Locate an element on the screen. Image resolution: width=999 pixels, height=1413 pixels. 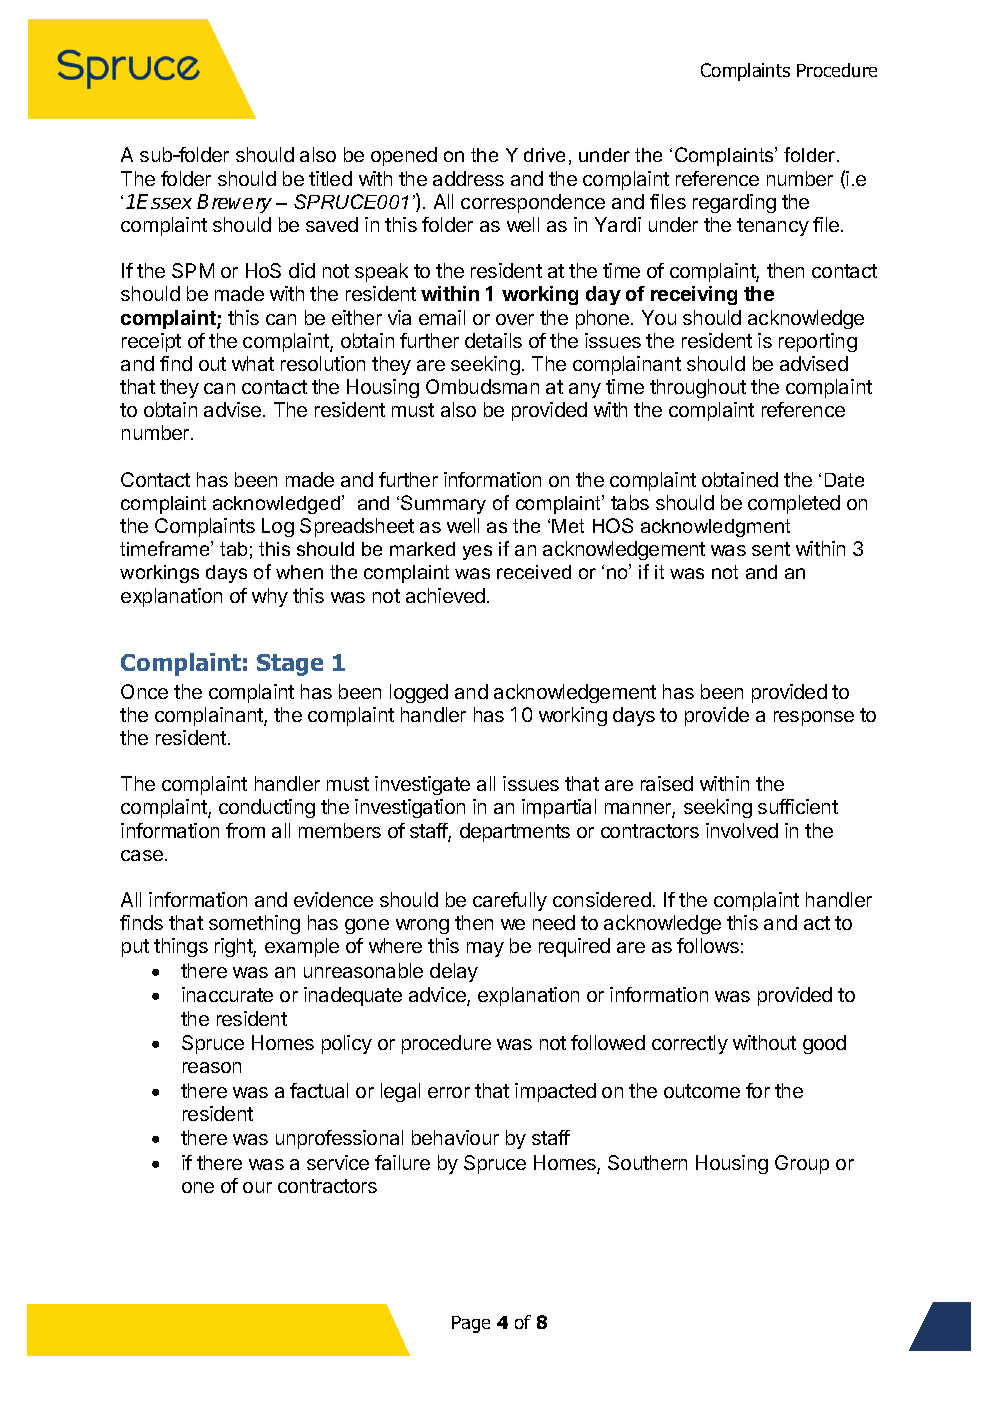
Brewery is located at coordinates (234, 203).
